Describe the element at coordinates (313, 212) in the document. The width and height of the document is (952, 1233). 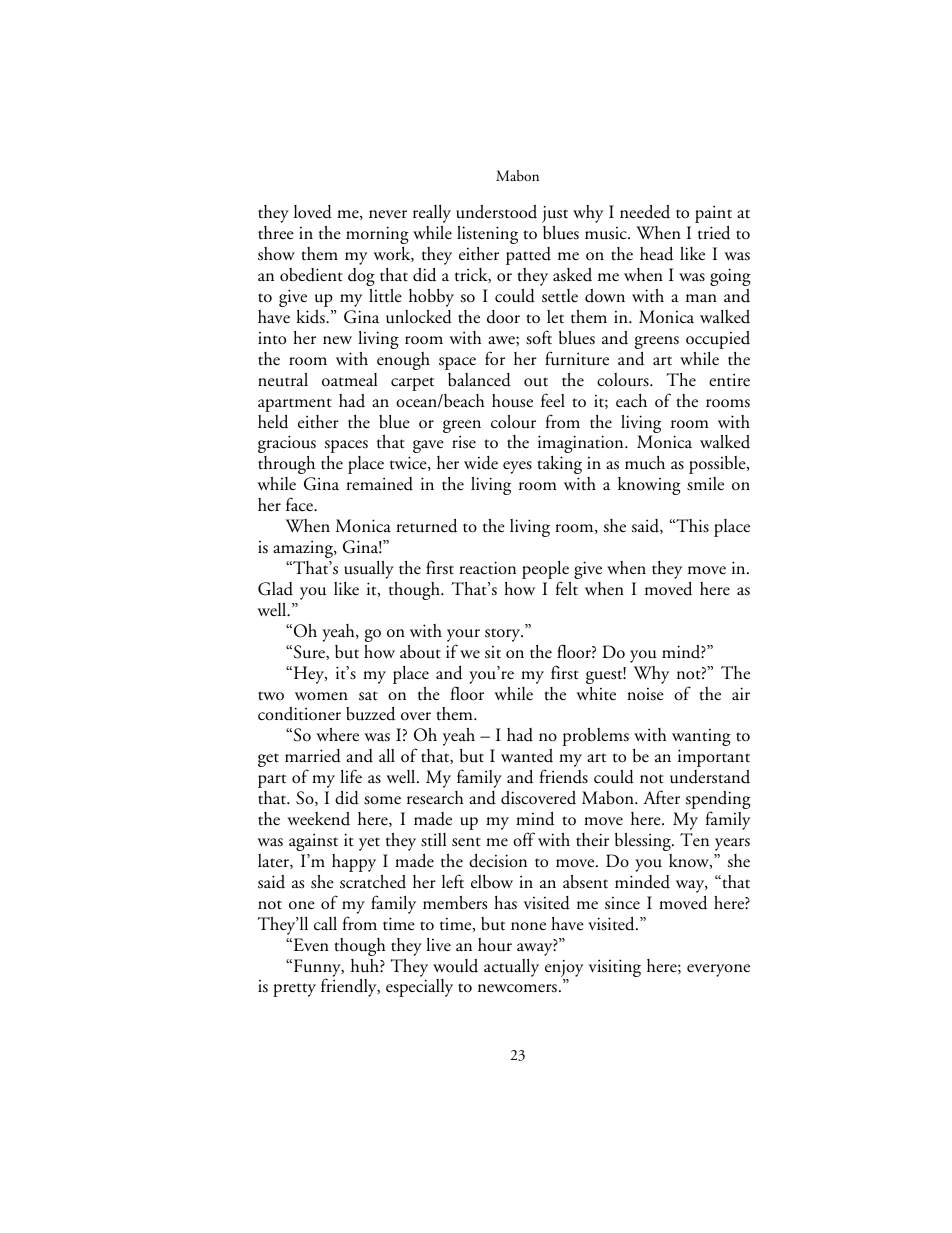
I see `loved` at that location.
